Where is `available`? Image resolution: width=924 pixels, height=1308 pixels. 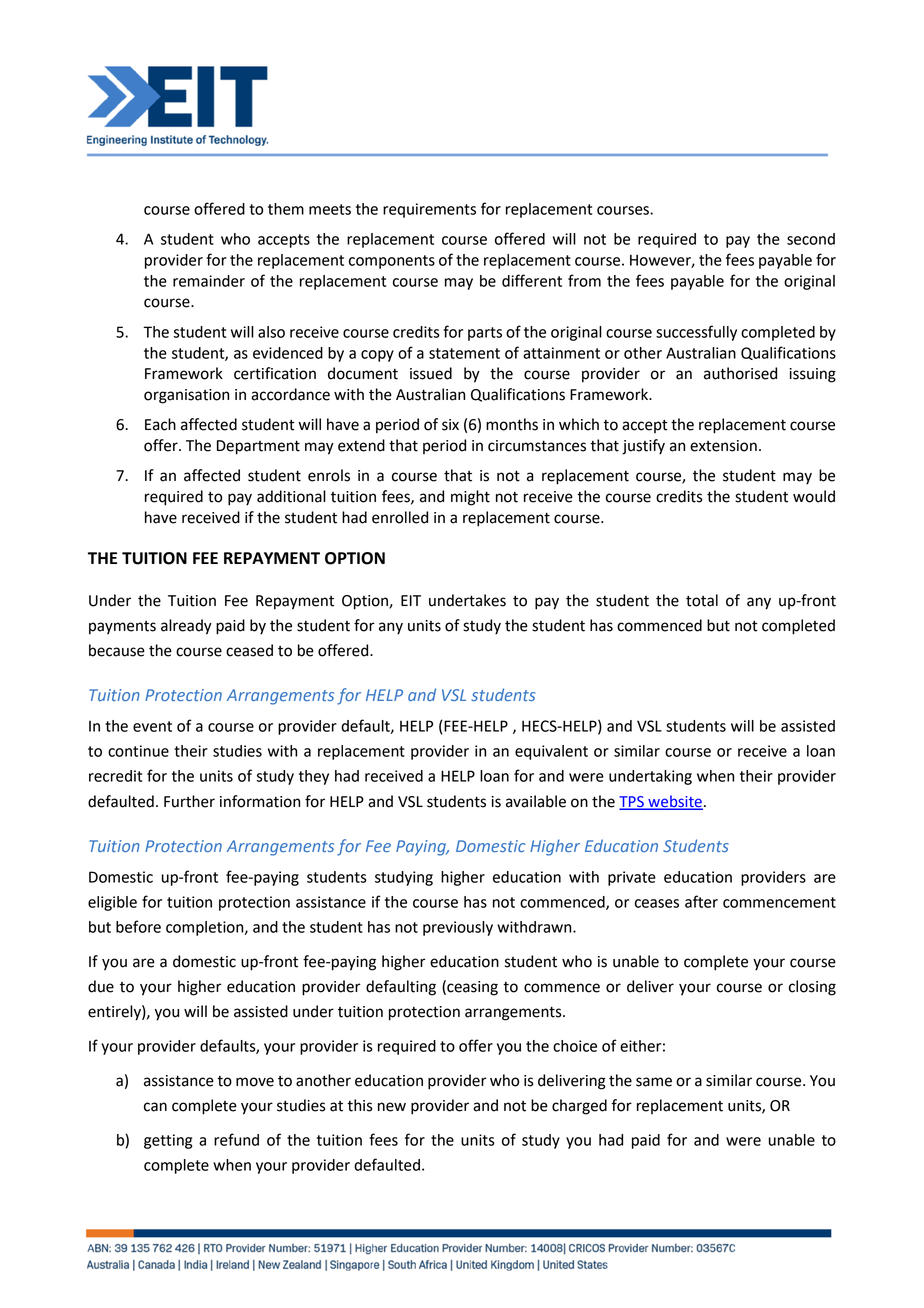
available is located at coordinates (536, 801).
